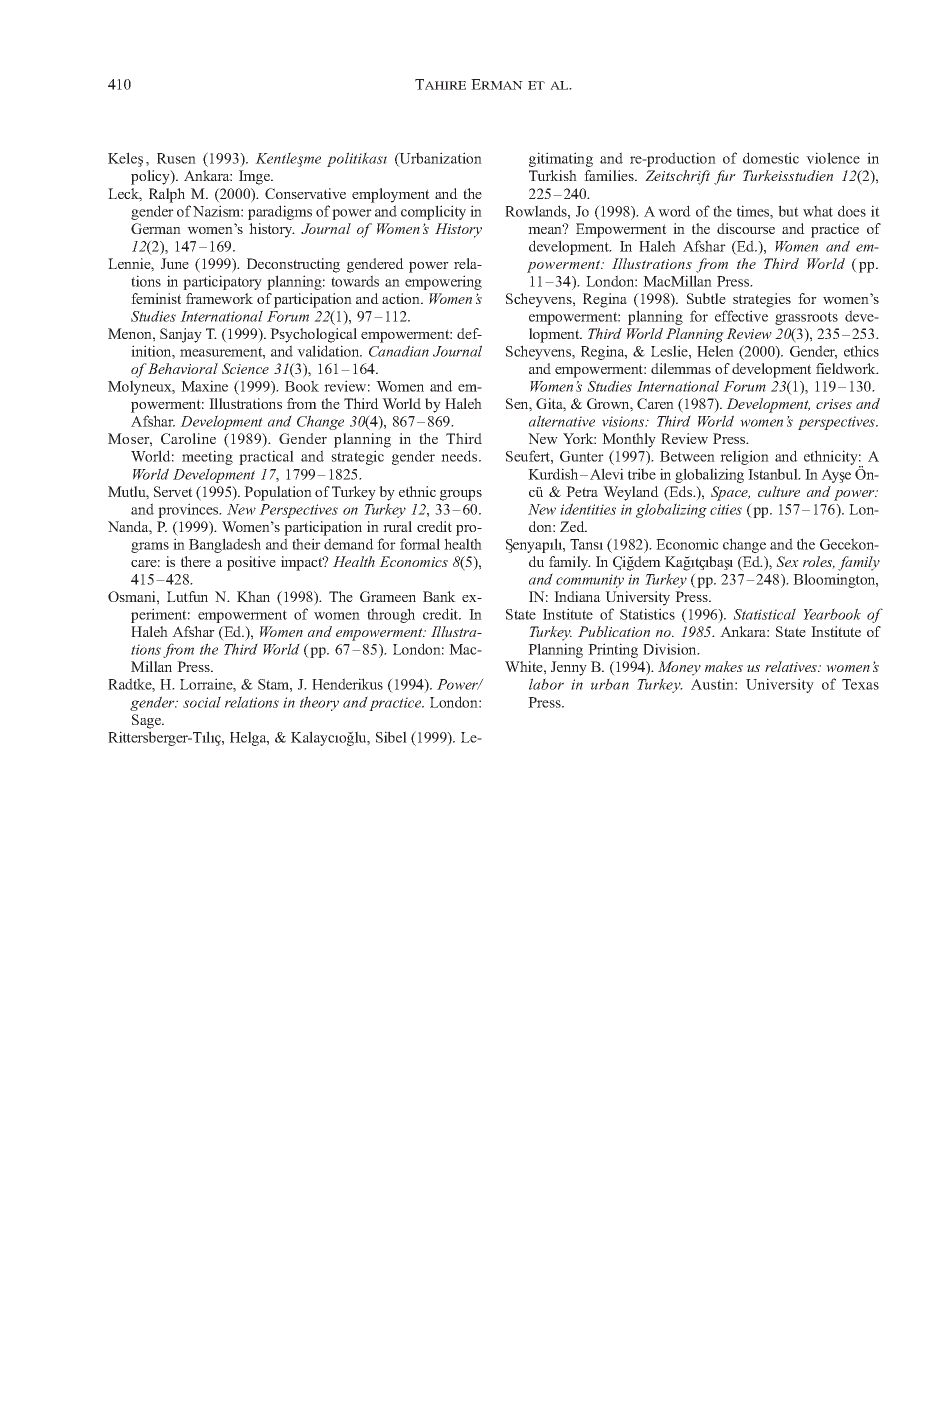 The width and height of the page is (950, 1408). I want to click on Ralph, so click(167, 195).
